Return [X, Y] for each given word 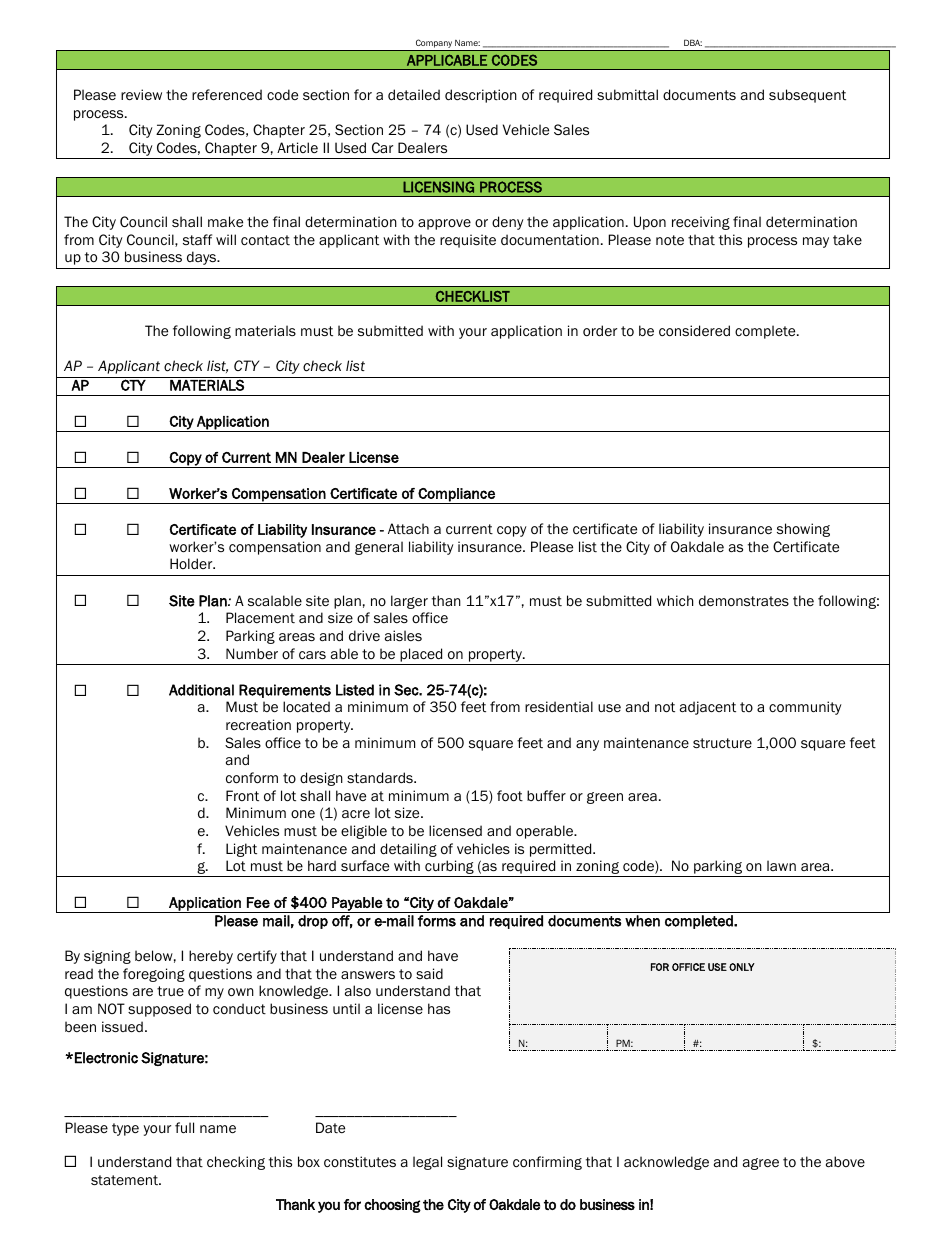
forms [437, 921]
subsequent [807, 96]
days [203, 258]
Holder [192, 563]
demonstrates [744, 601]
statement [125, 1180]
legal [427, 1163]
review [141, 95]
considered [694, 331]
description [481, 96]
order [600, 331]
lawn [781, 865]
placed [421, 655]
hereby [211, 957]
